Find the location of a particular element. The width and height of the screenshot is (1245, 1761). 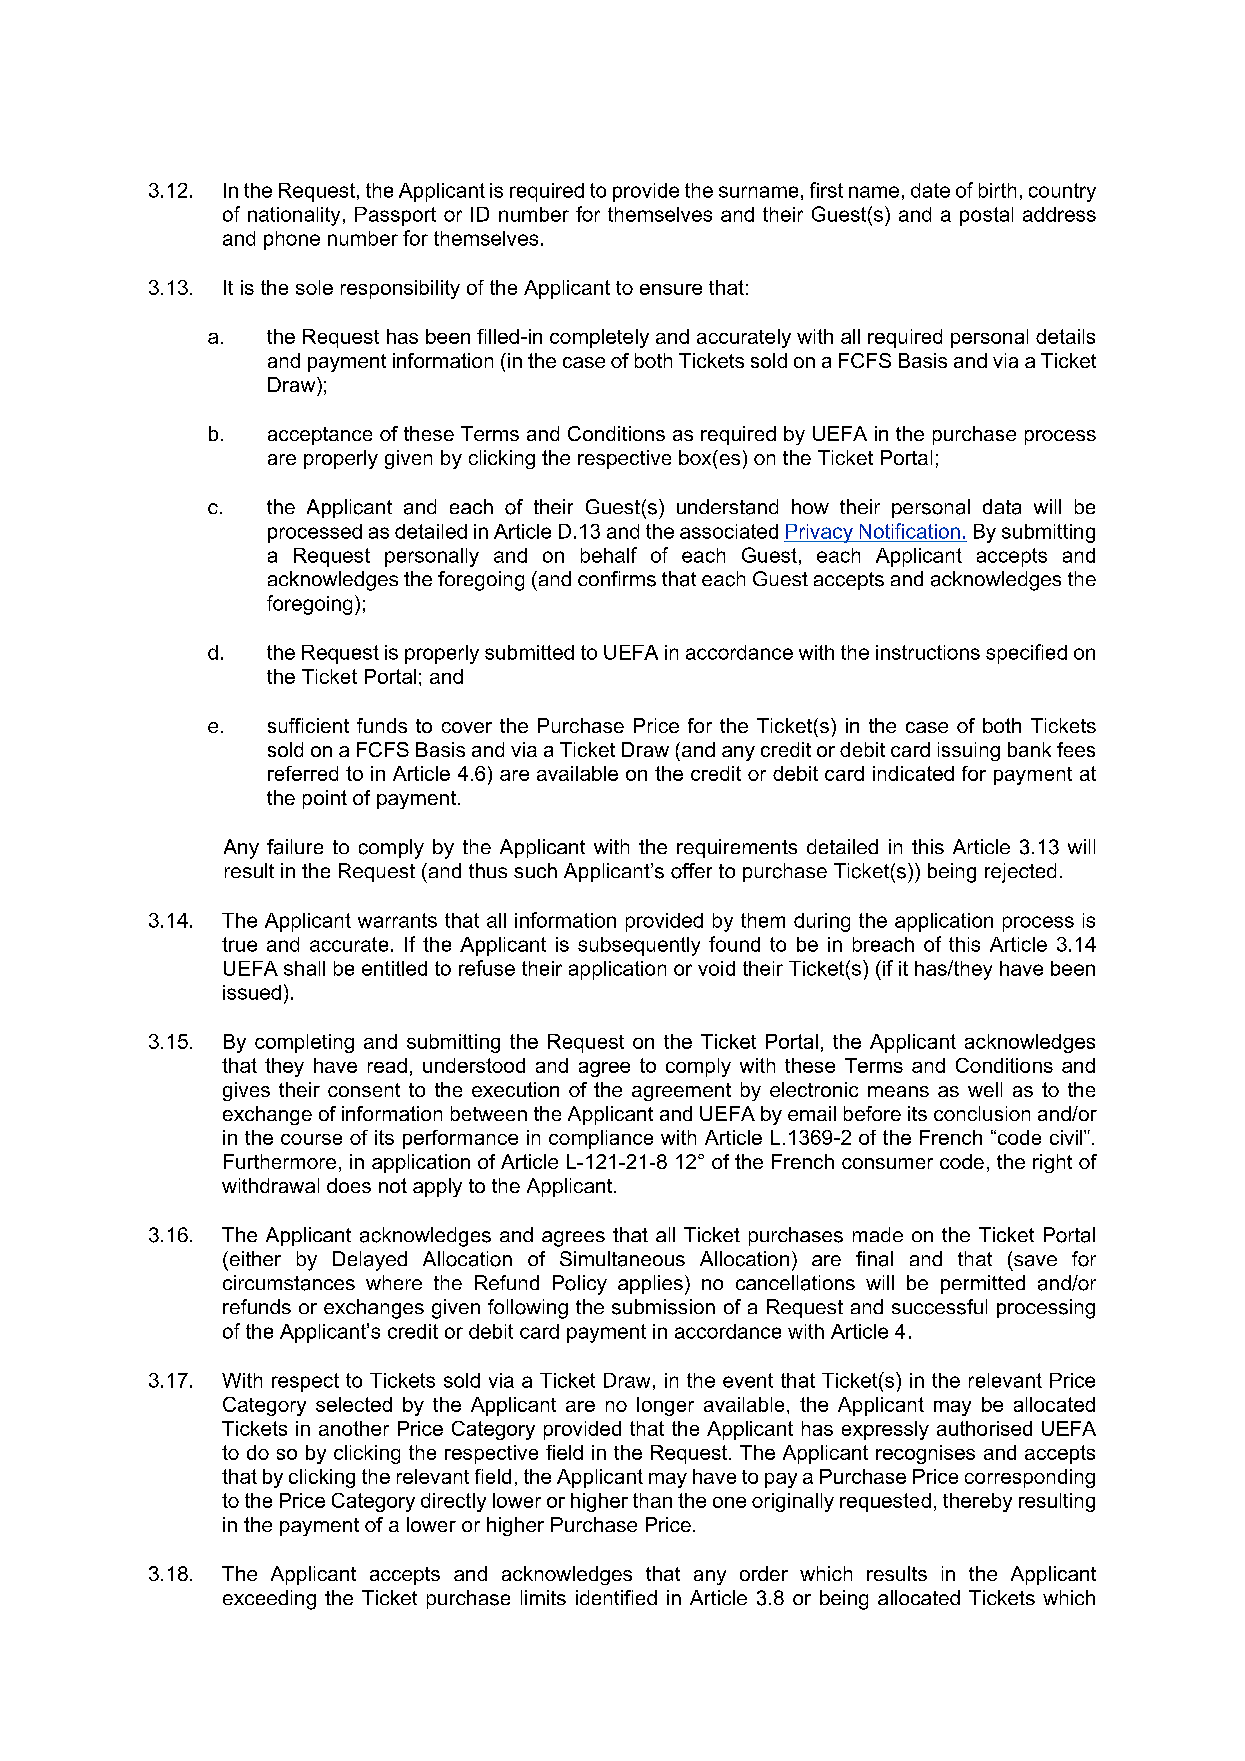

sufficient is located at coordinates (308, 725).
